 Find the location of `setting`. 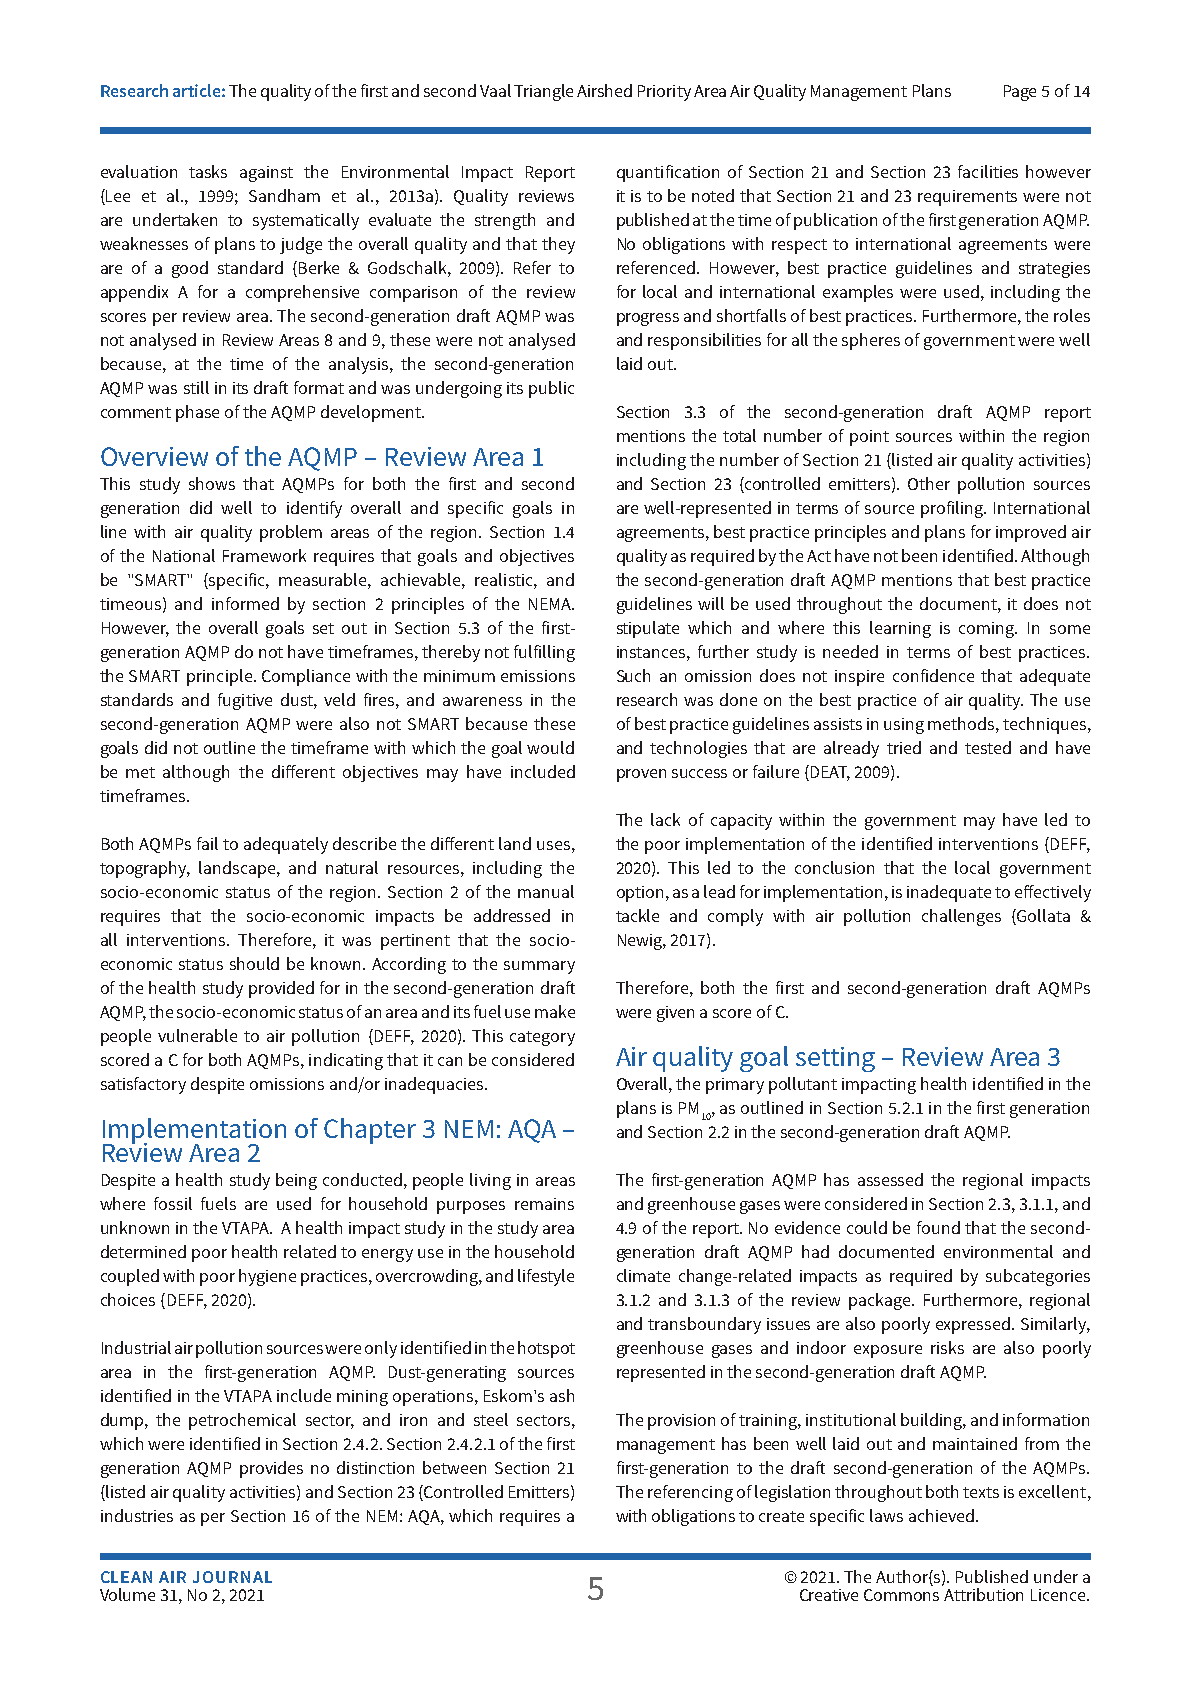

setting is located at coordinates (835, 1059).
